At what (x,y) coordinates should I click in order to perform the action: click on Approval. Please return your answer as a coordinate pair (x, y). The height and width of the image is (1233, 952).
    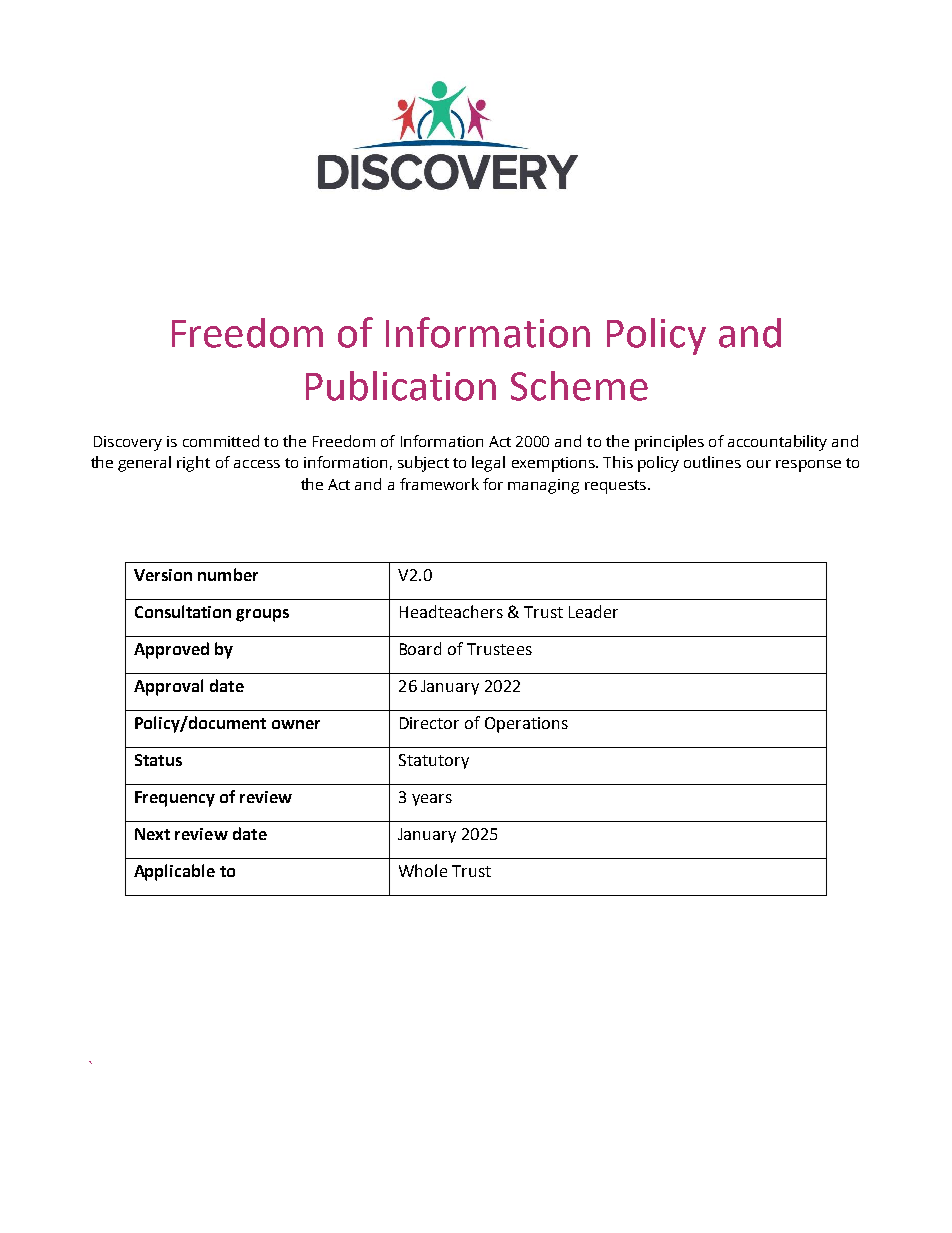
    Looking at the image, I should click on (168, 687).
